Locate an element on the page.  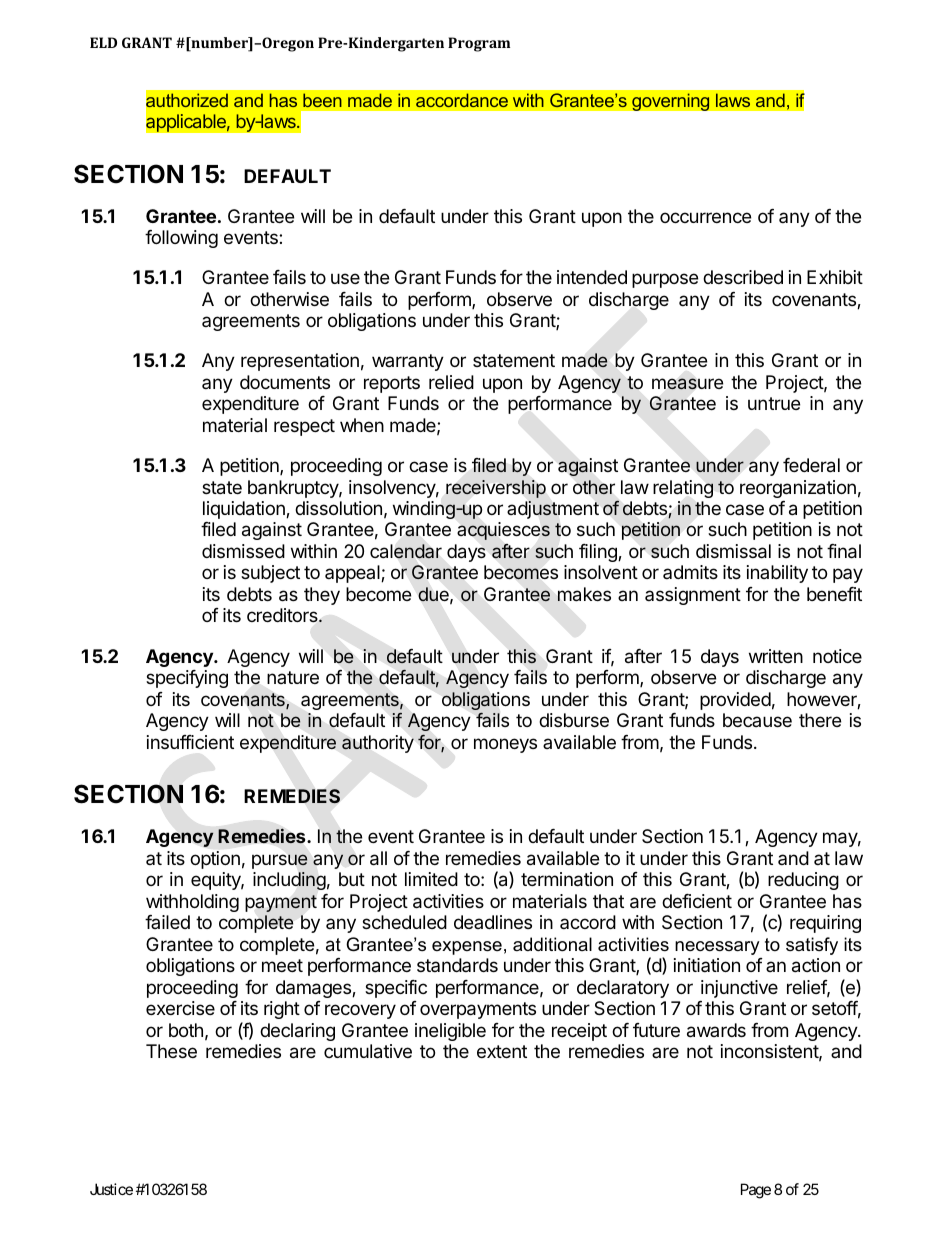
ELD is located at coordinates (103, 42).
